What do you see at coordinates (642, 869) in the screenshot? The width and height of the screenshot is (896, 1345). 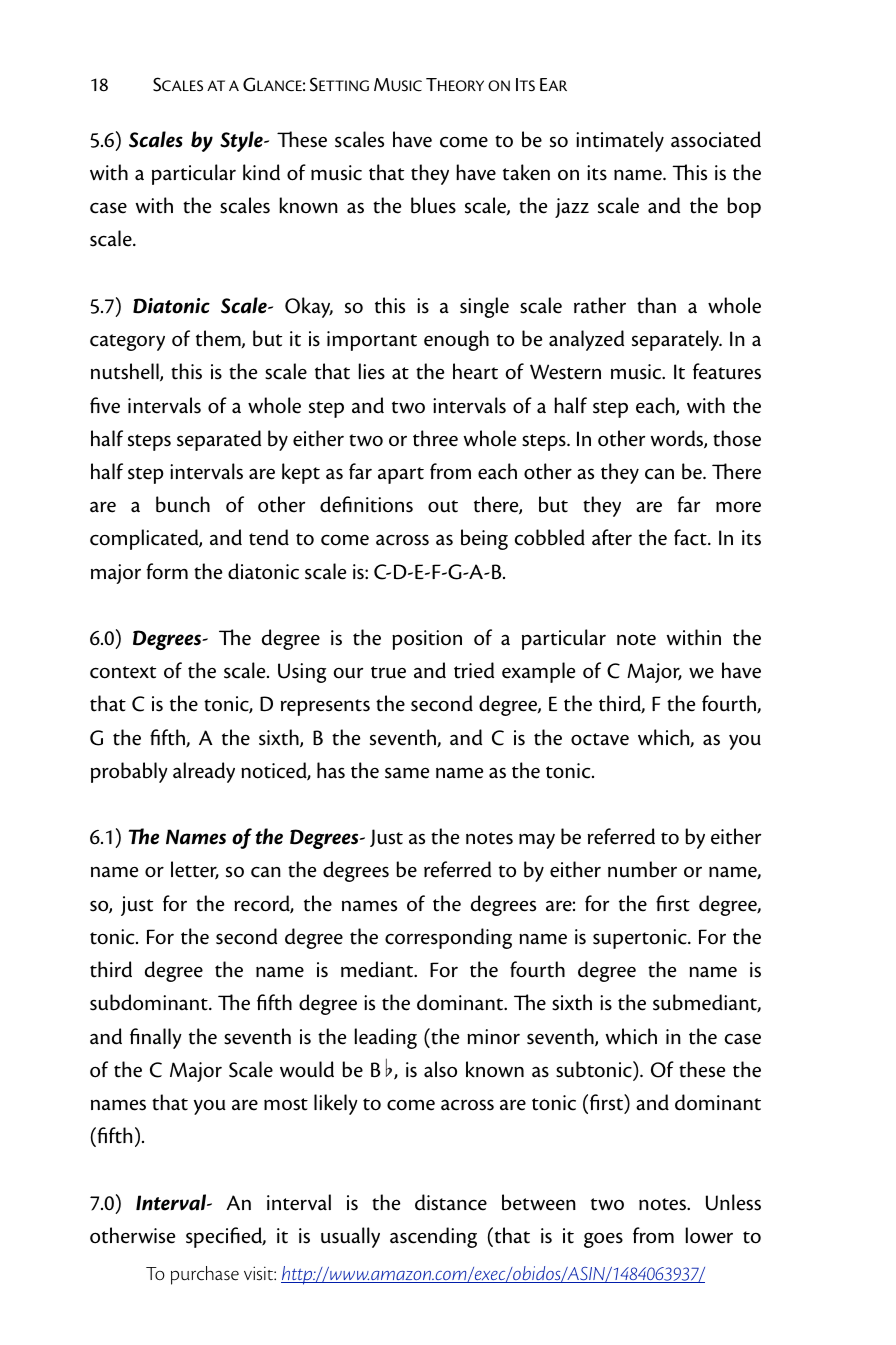 I see `number` at bounding box center [642, 869].
